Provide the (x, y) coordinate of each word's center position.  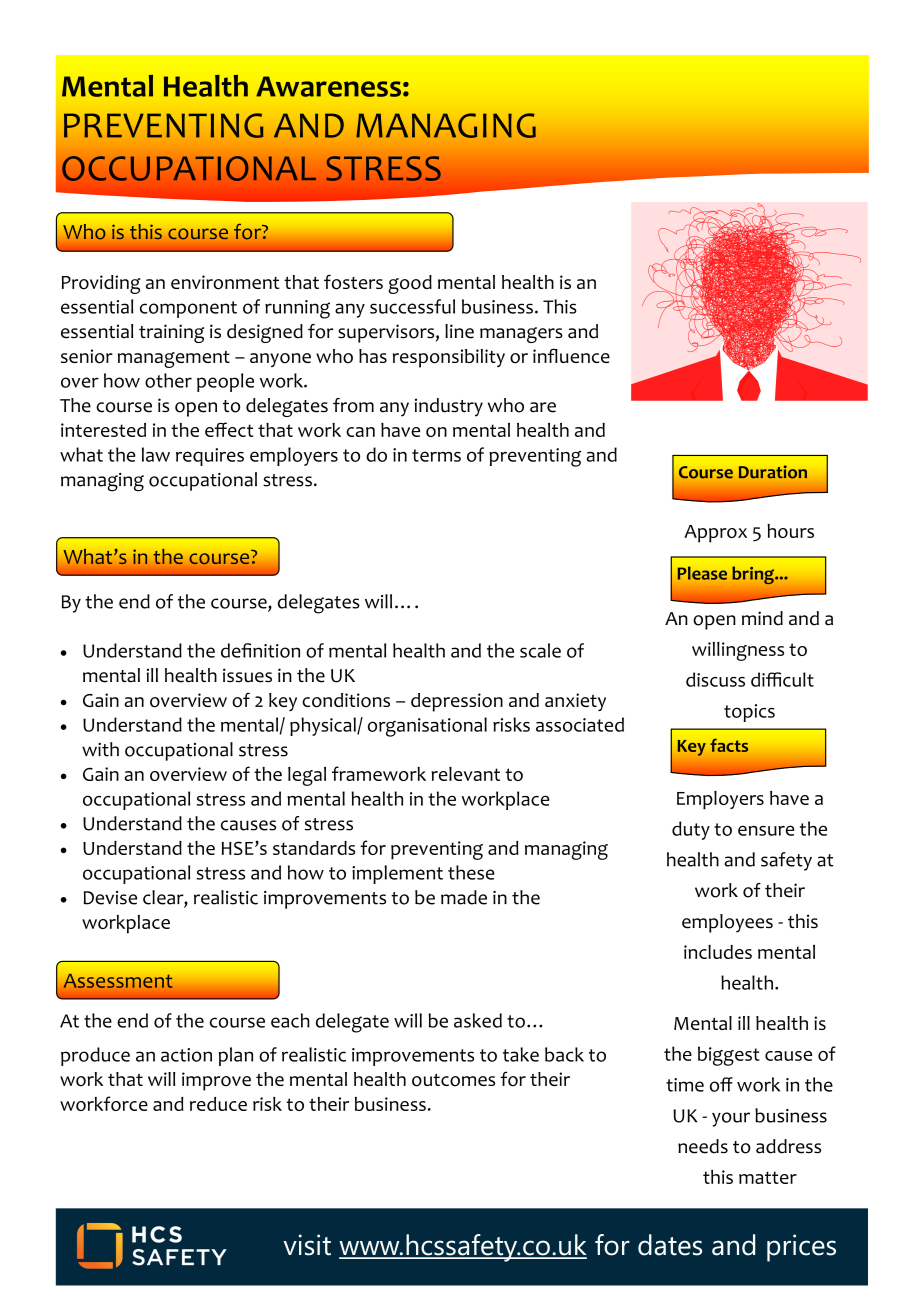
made (464, 897)
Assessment (118, 981)
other (168, 380)
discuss (715, 679)
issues (247, 675)
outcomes (453, 1080)
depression (457, 702)
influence (571, 355)
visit (307, 1245)
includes (718, 952)
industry (449, 407)
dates (670, 1245)
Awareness (328, 86)
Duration (773, 472)
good (410, 284)
